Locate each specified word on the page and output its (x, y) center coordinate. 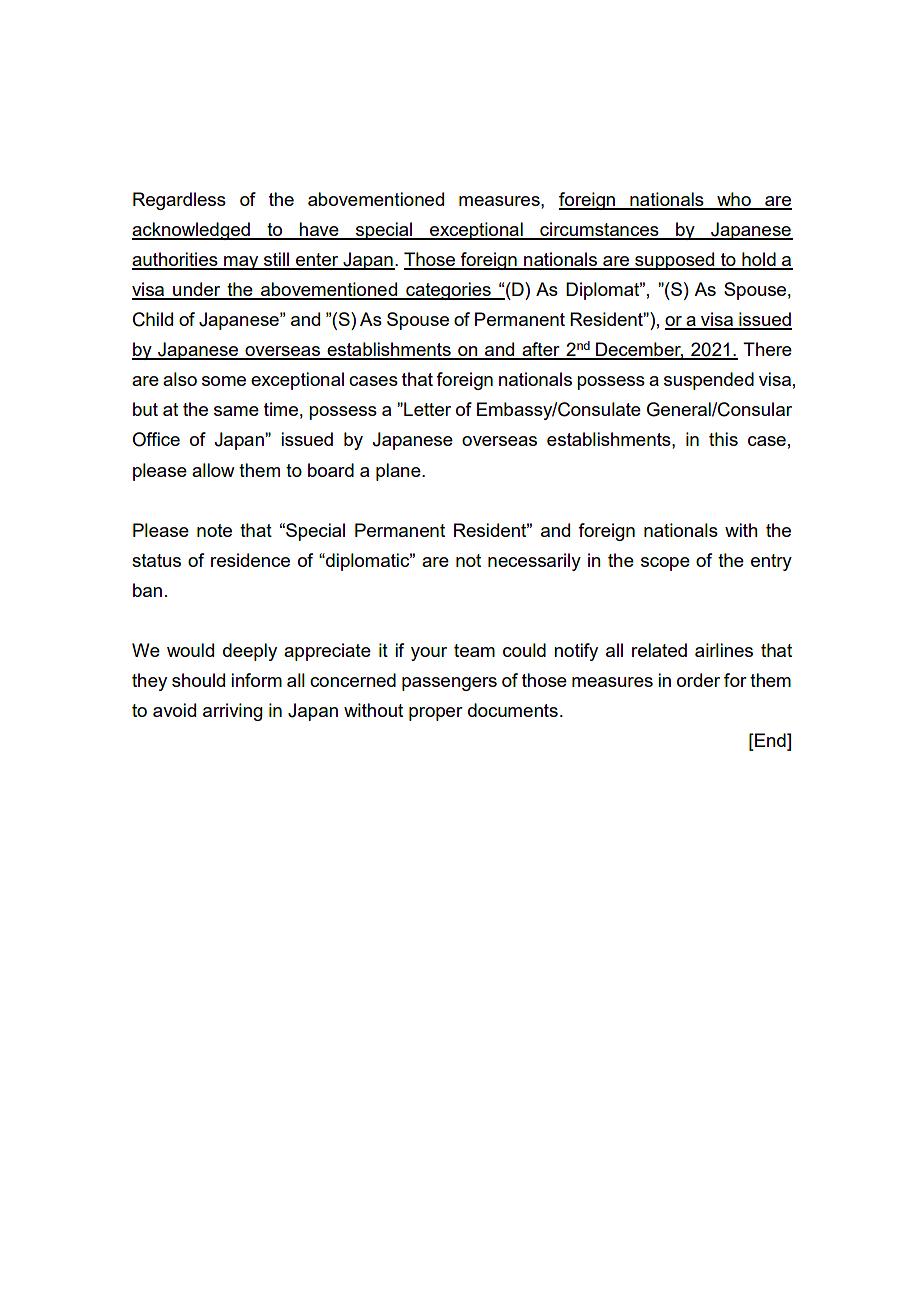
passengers (449, 684)
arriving (233, 712)
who (734, 200)
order (698, 680)
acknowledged (192, 231)
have (319, 230)
